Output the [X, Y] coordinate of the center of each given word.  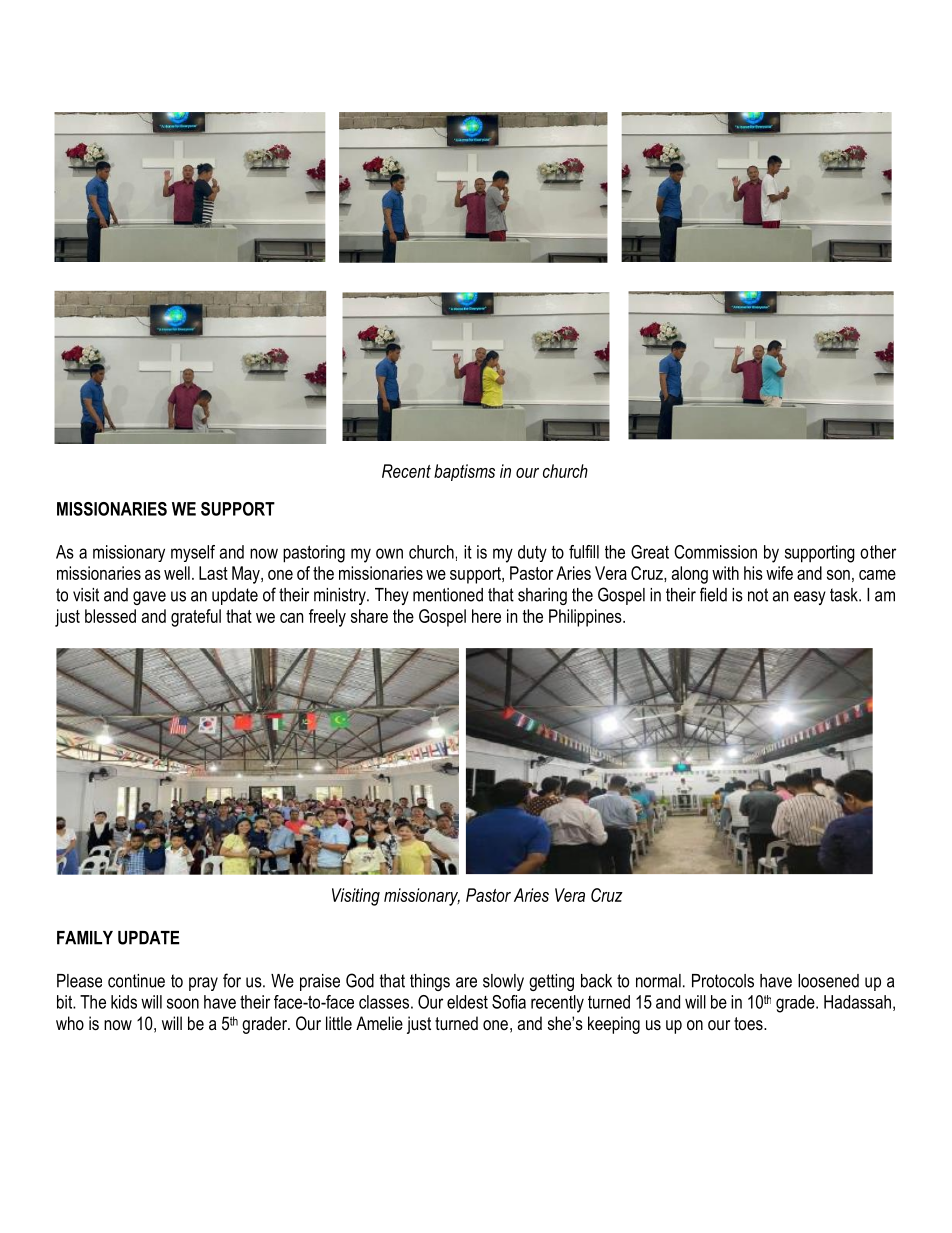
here [486, 616]
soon [183, 1003]
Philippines [586, 618]
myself [193, 553]
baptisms [464, 472]
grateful [196, 618]
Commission [715, 552]
